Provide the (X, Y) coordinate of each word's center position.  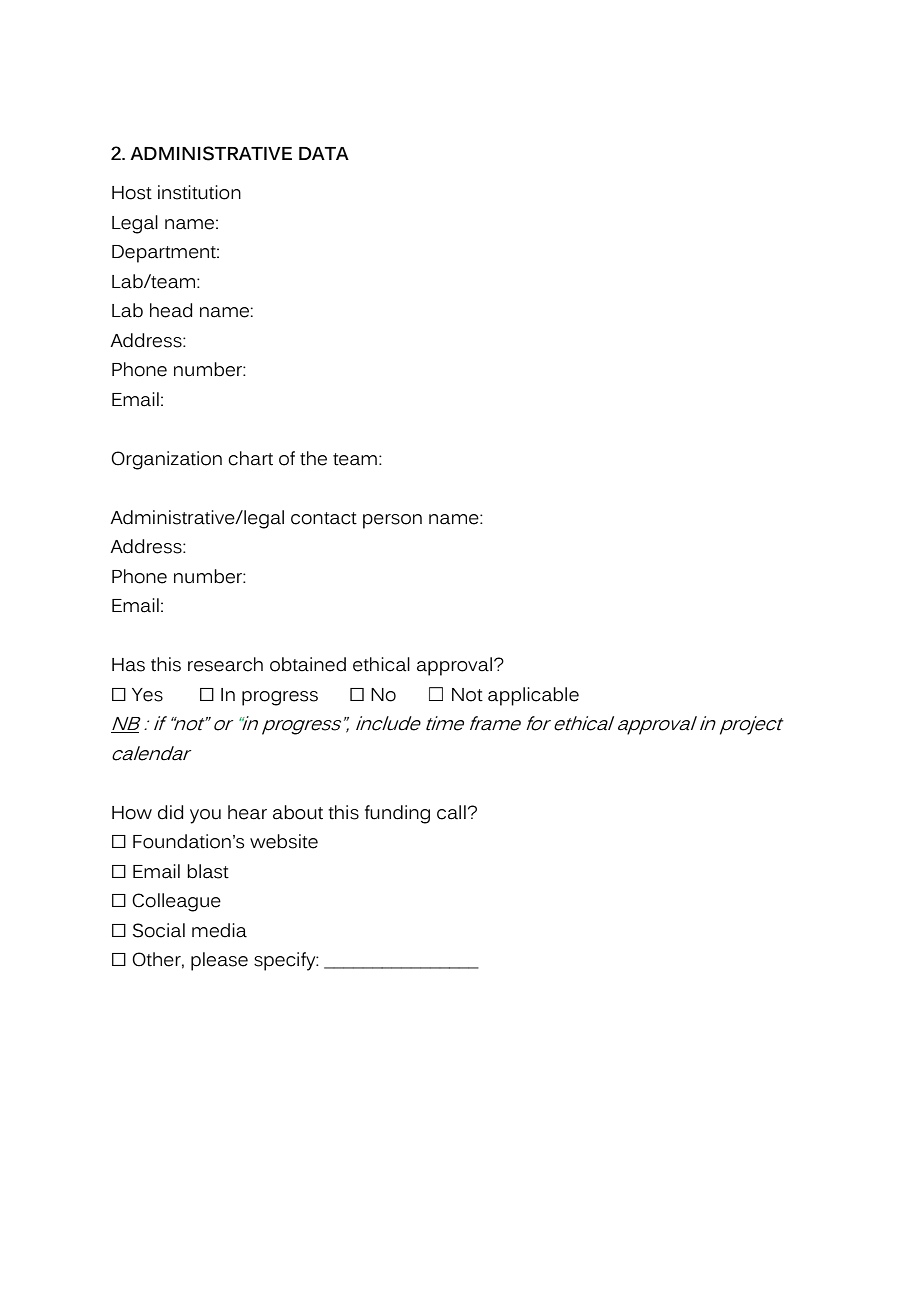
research (225, 664)
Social (159, 930)
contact (324, 518)
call (451, 812)
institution (199, 192)
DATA (324, 153)
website (284, 841)
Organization (166, 460)
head (171, 310)
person (392, 521)
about (298, 812)
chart (250, 458)
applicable (533, 696)
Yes (147, 695)
